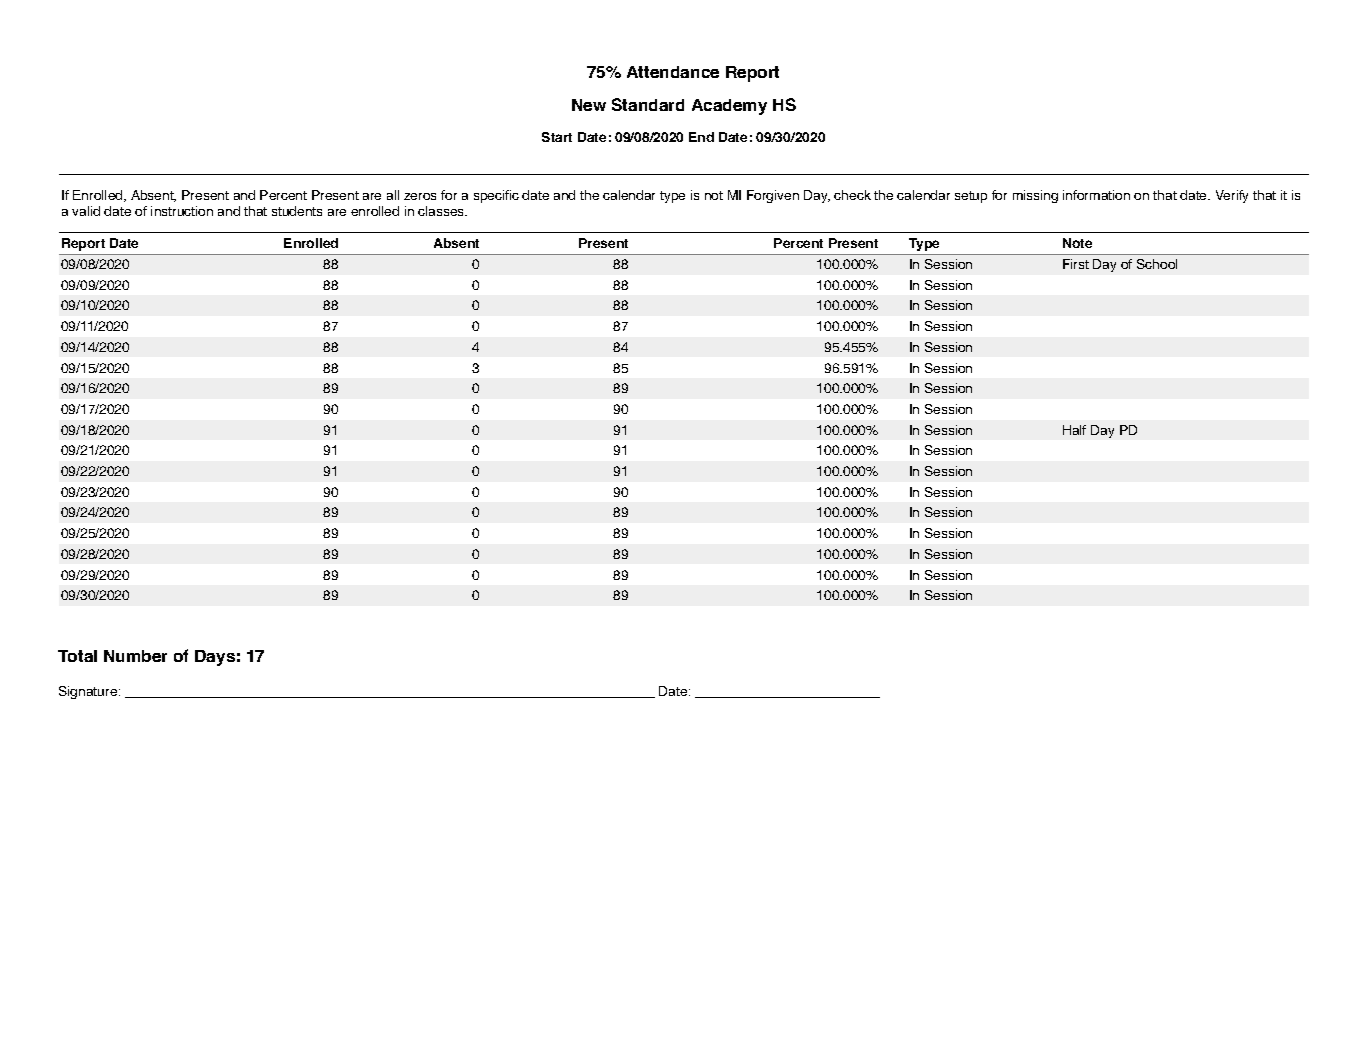  Describe the element at coordinates (1076, 264) in the screenshot. I see `First` at that location.
